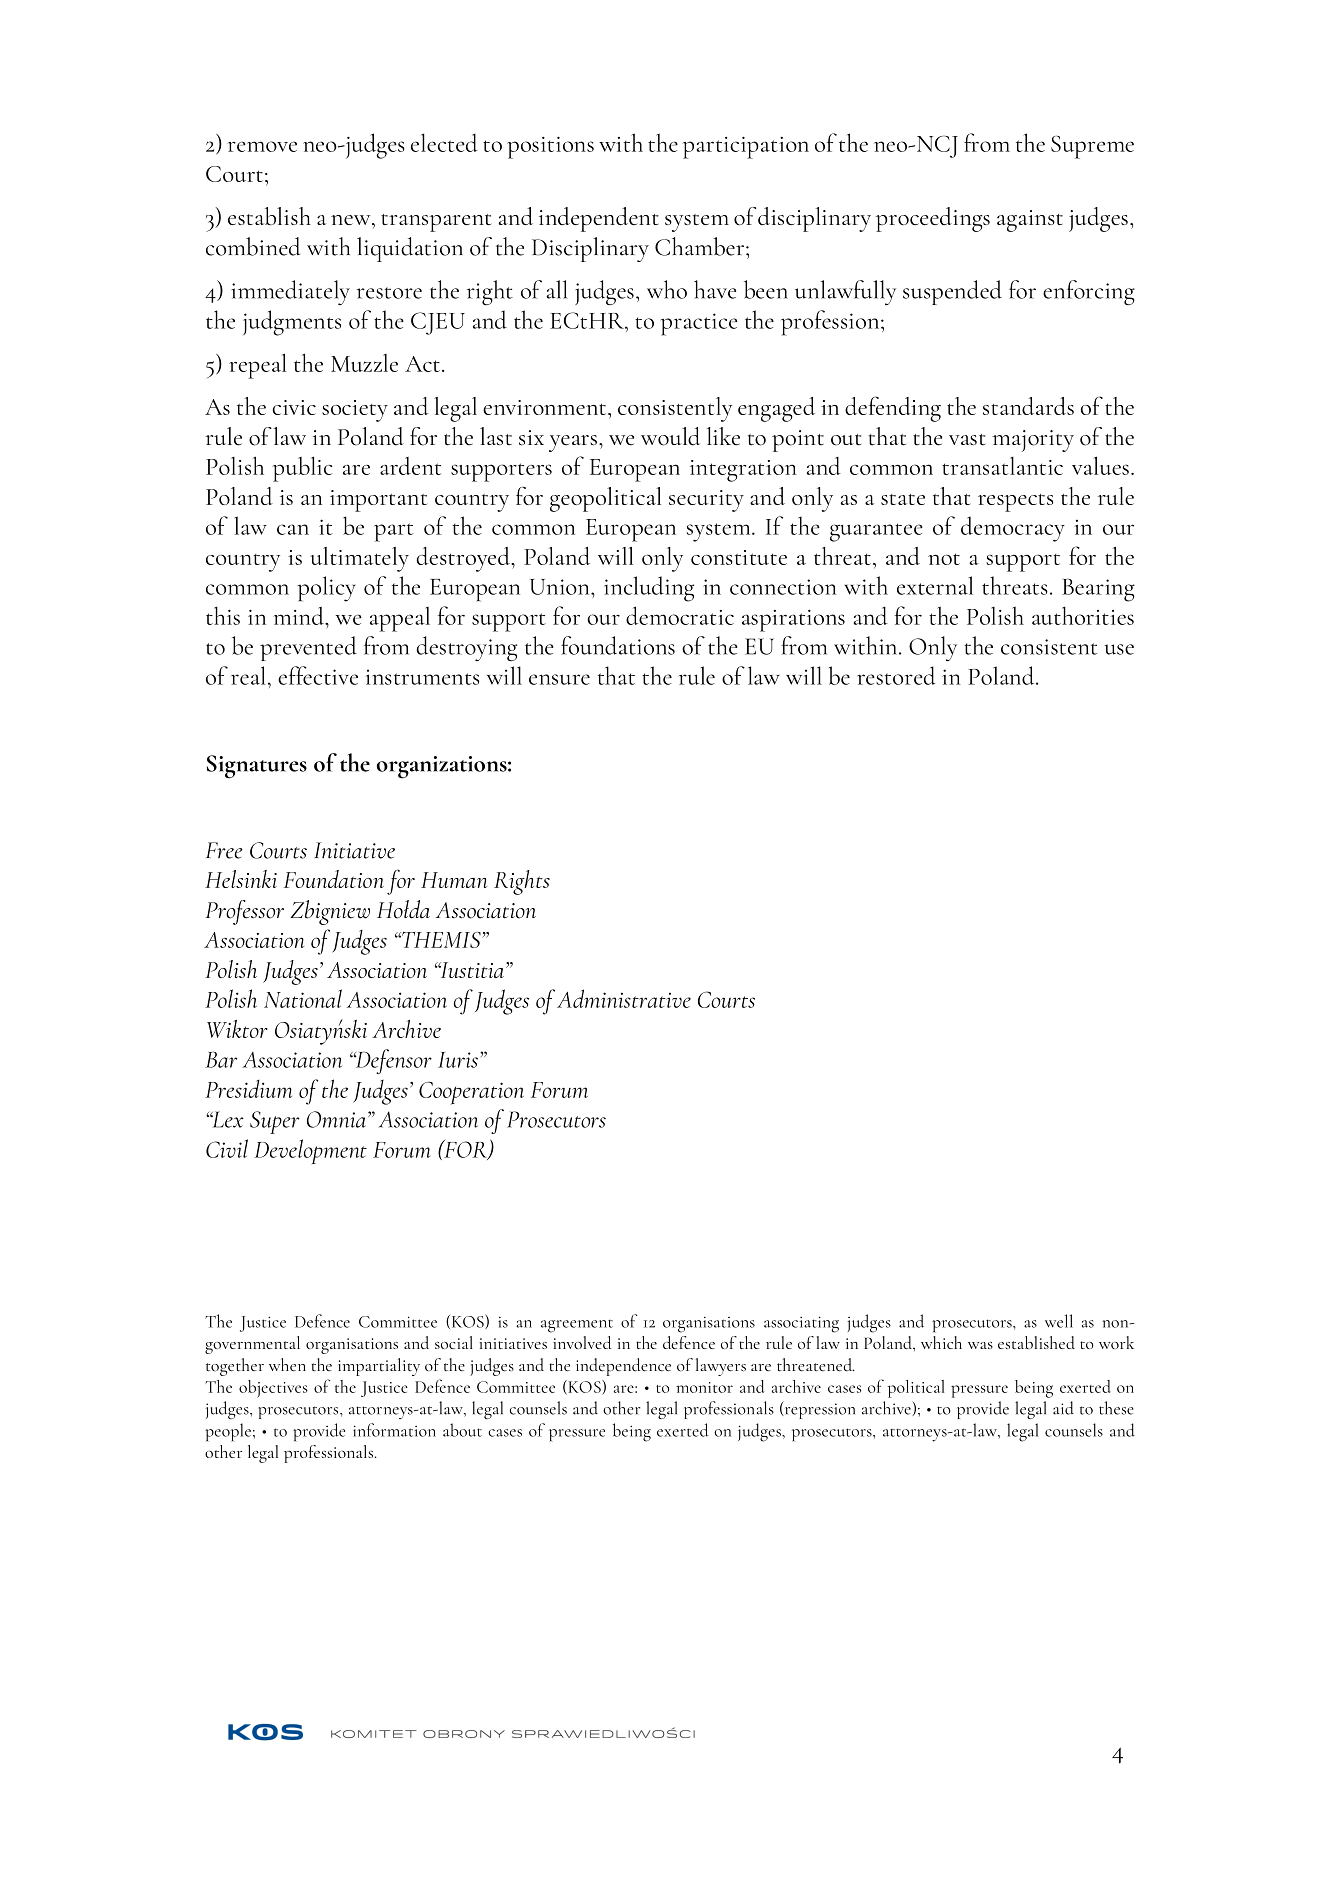  What do you see at coordinates (273, 1389) in the screenshot?
I see `objectives` at bounding box center [273, 1389].
